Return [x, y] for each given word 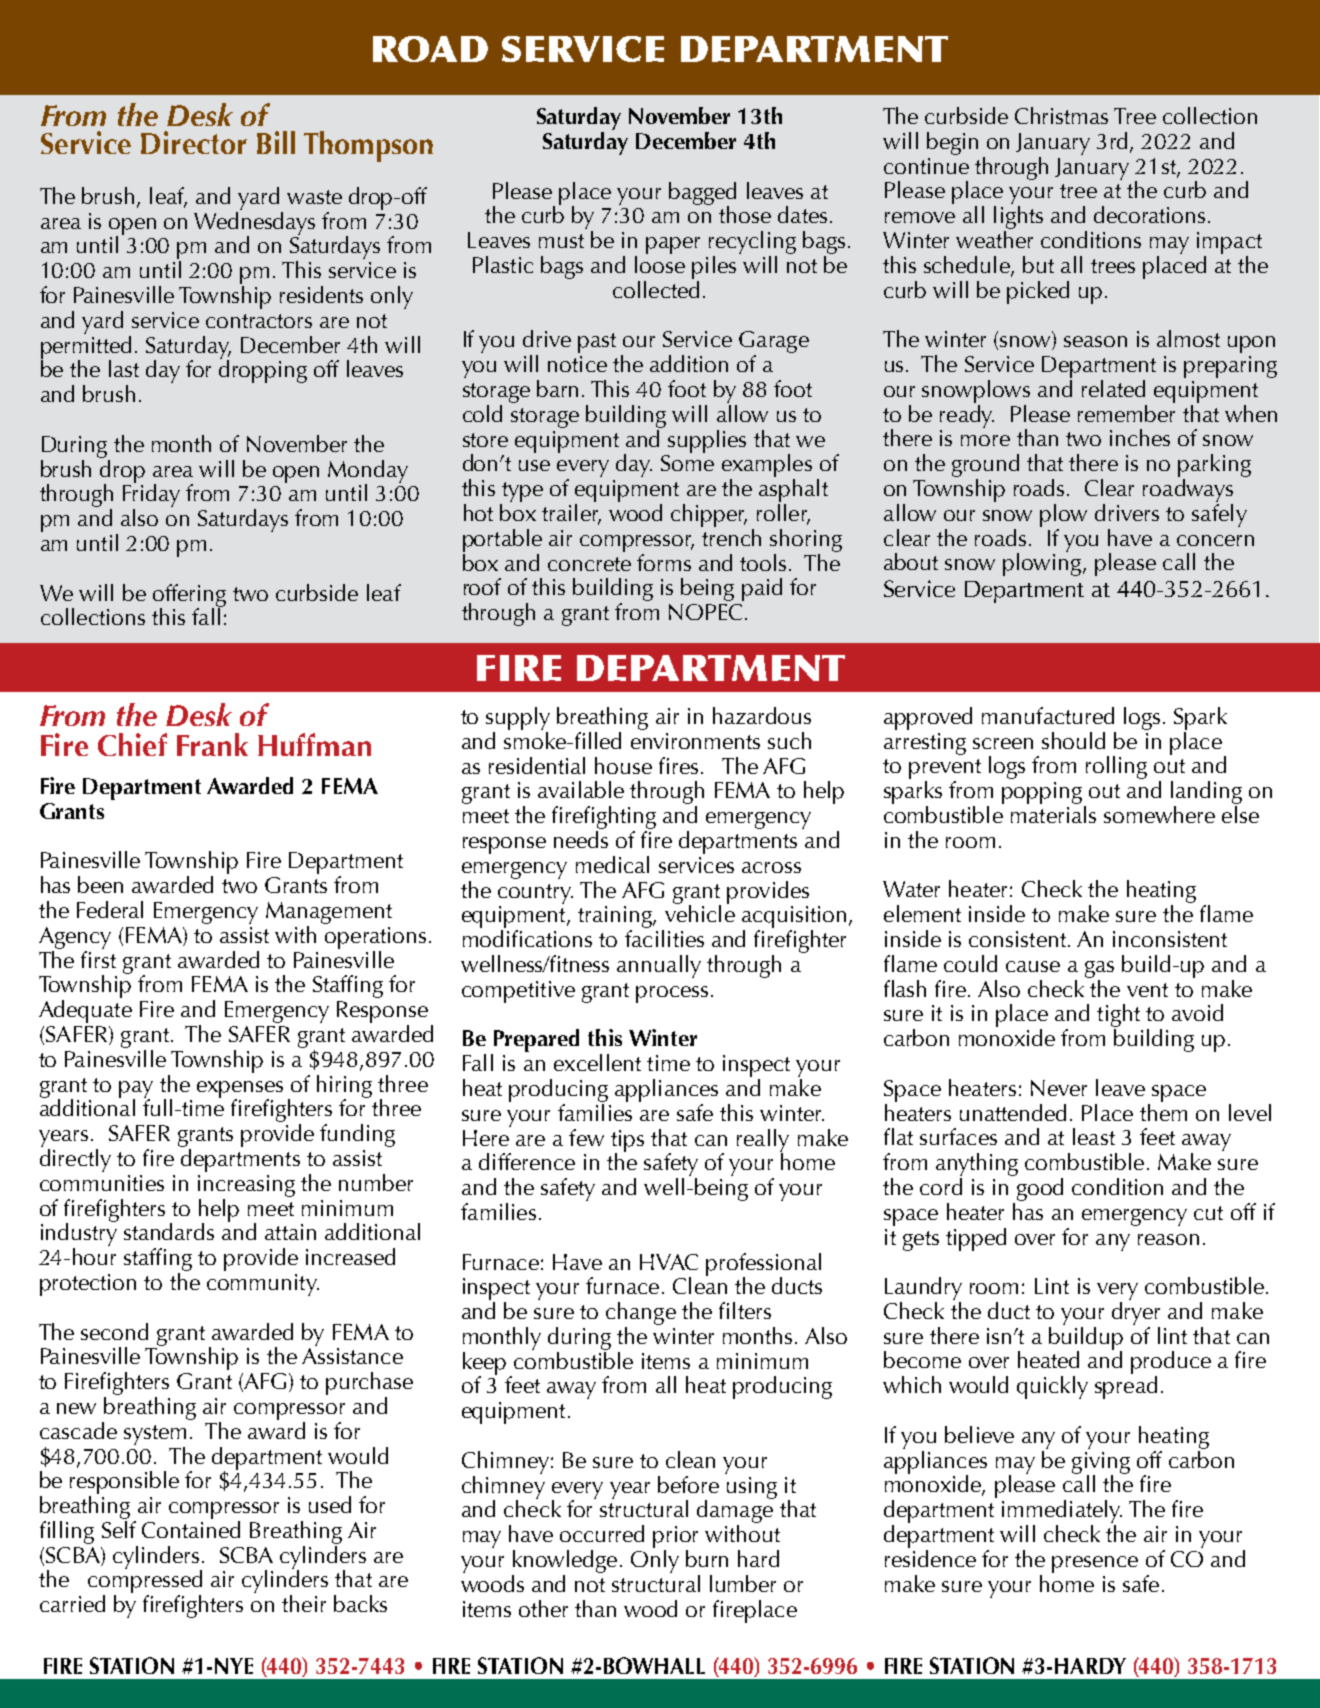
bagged [702, 194]
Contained [191, 1528]
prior [675, 1538]
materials [1053, 813]
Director [194, 142]
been [100, 884]
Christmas [1061, 115]
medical [612, 864]
